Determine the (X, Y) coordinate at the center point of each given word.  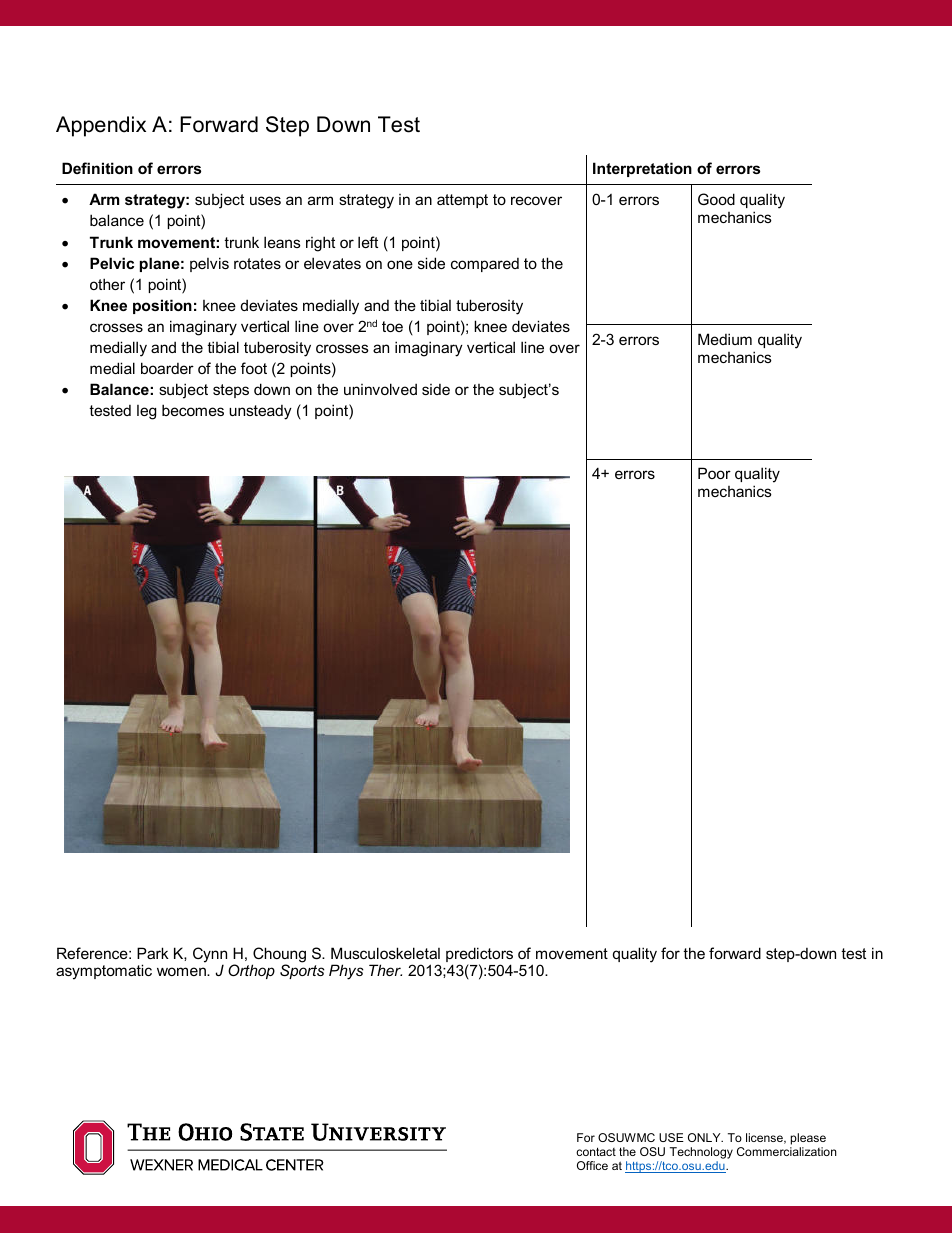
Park (153, 953)
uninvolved (380, 389)
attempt (462, 201)
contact (596, 1151)
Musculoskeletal (385, 953)
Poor (714, 473)
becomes (193, 410)
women (182, 971)
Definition (97, 168)
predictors (479, 956)
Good (716, 199)
